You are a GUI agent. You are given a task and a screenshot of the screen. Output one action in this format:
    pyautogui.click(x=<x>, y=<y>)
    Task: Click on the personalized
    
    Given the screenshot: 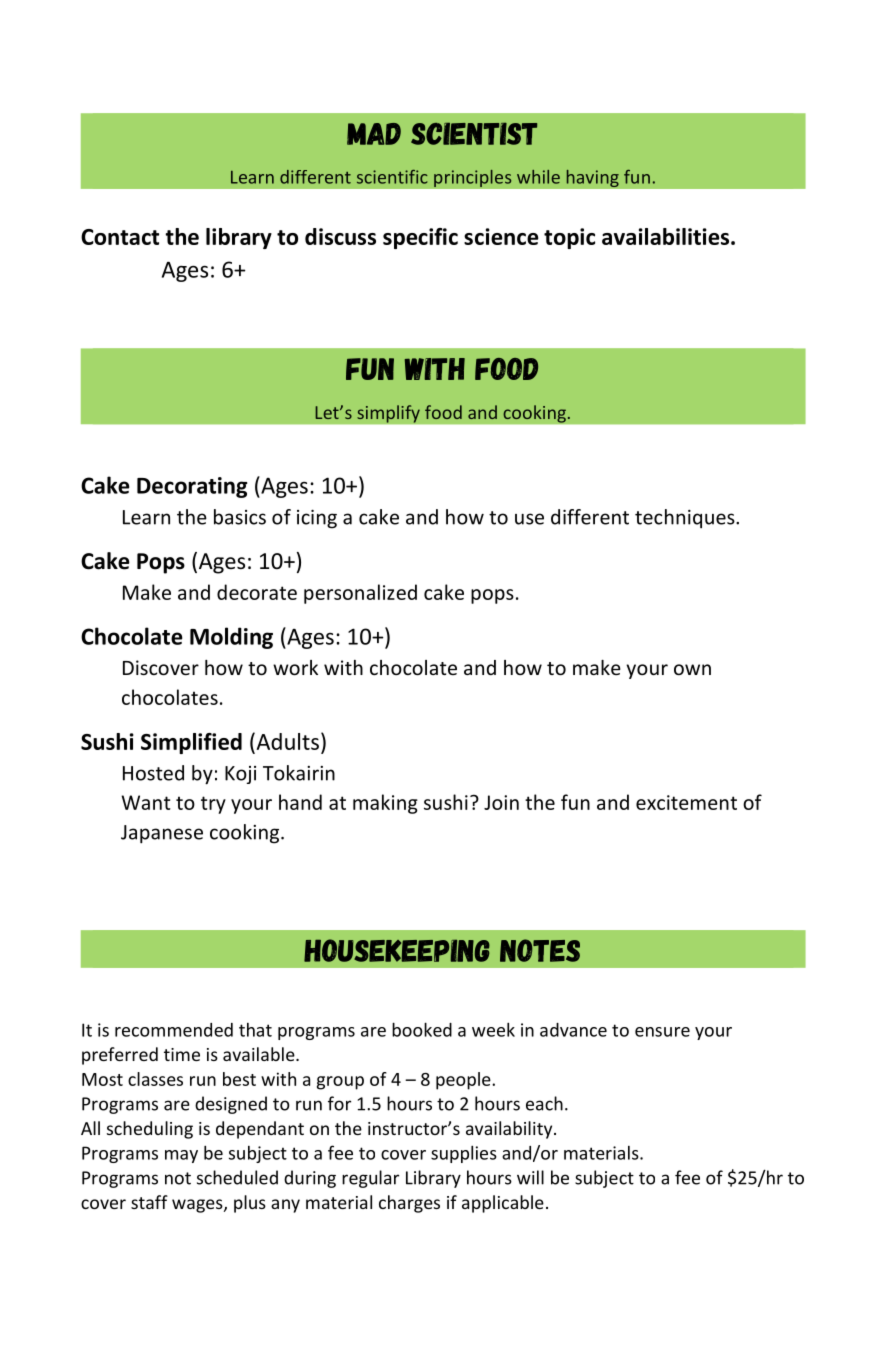 What is the action you would take?
    pyautogui.click(x=360, y=594)
